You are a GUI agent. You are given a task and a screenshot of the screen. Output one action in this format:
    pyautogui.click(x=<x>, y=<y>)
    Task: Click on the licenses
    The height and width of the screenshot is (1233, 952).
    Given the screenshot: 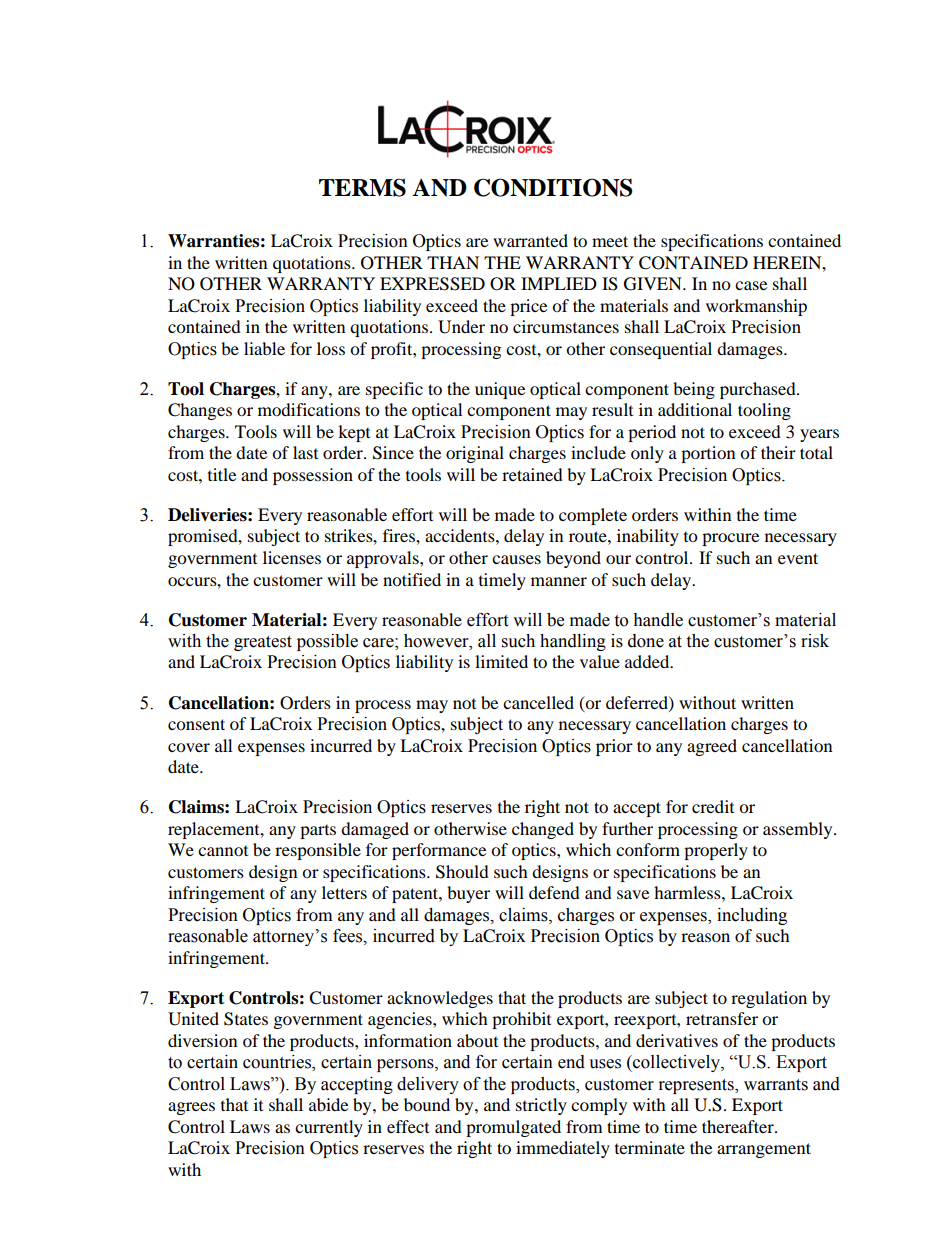 What is the action you would take?
    pyautogui.click(x=292, y=557)
